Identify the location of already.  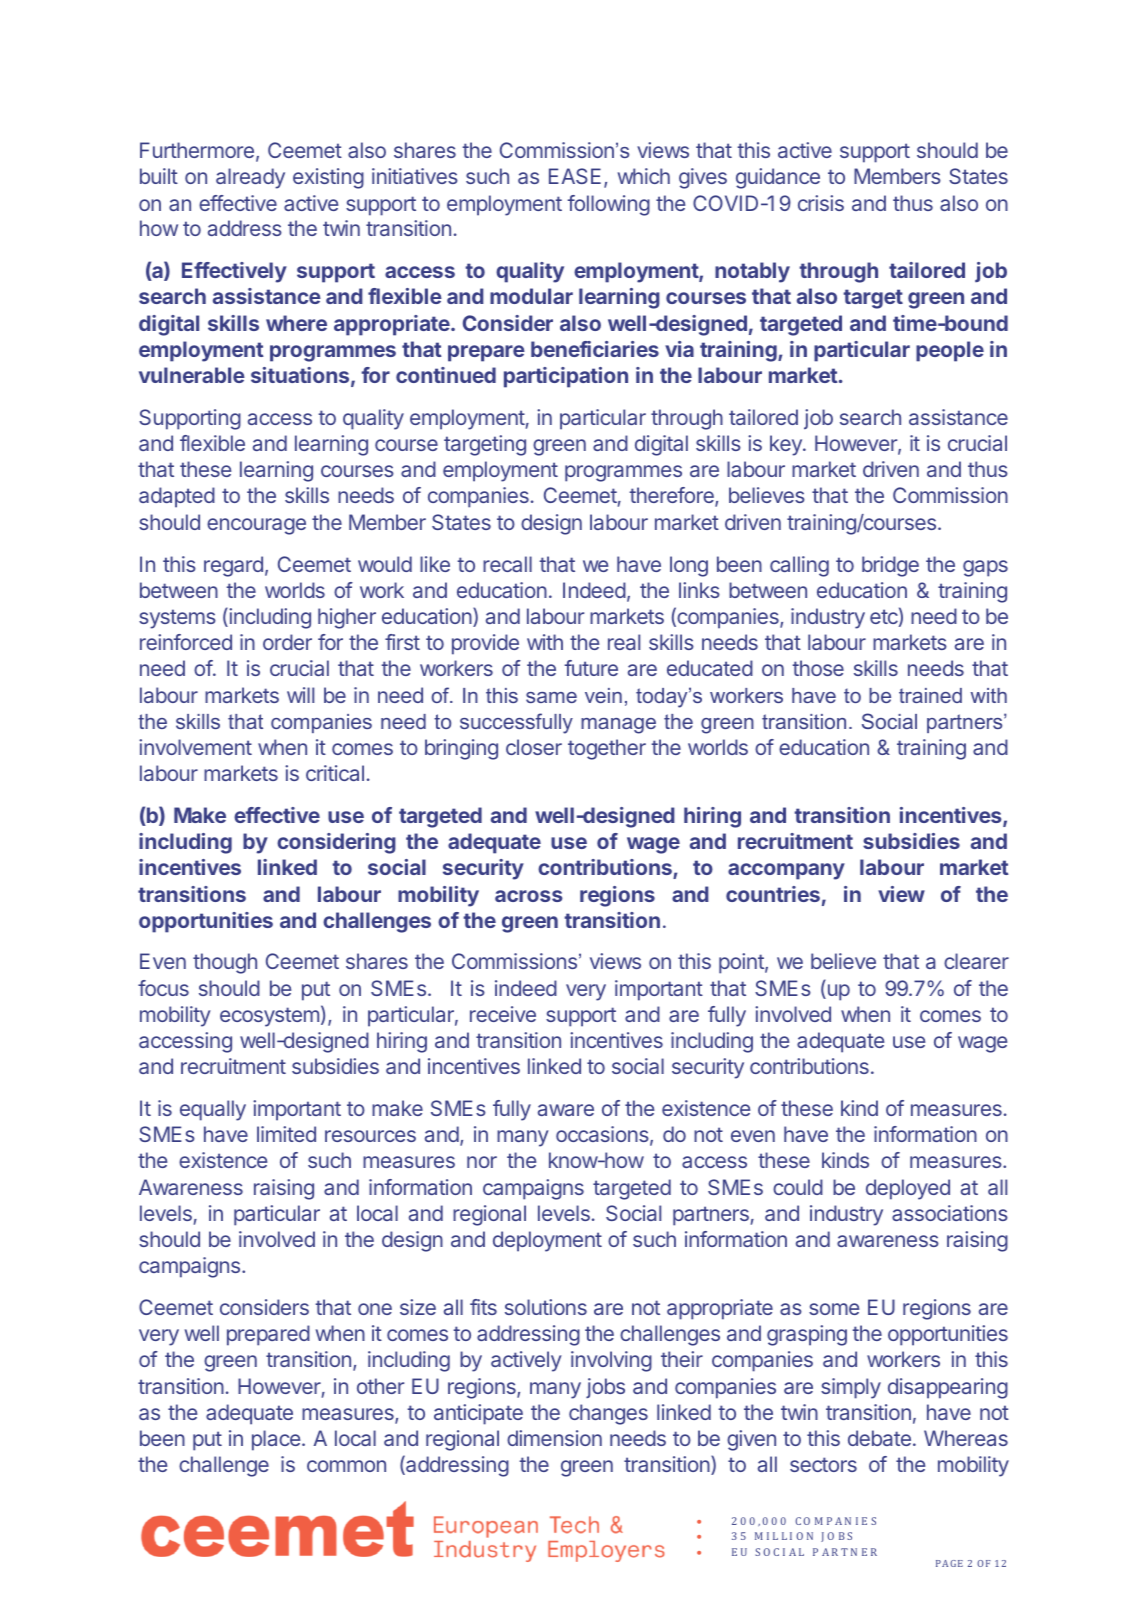
(250, 178).
